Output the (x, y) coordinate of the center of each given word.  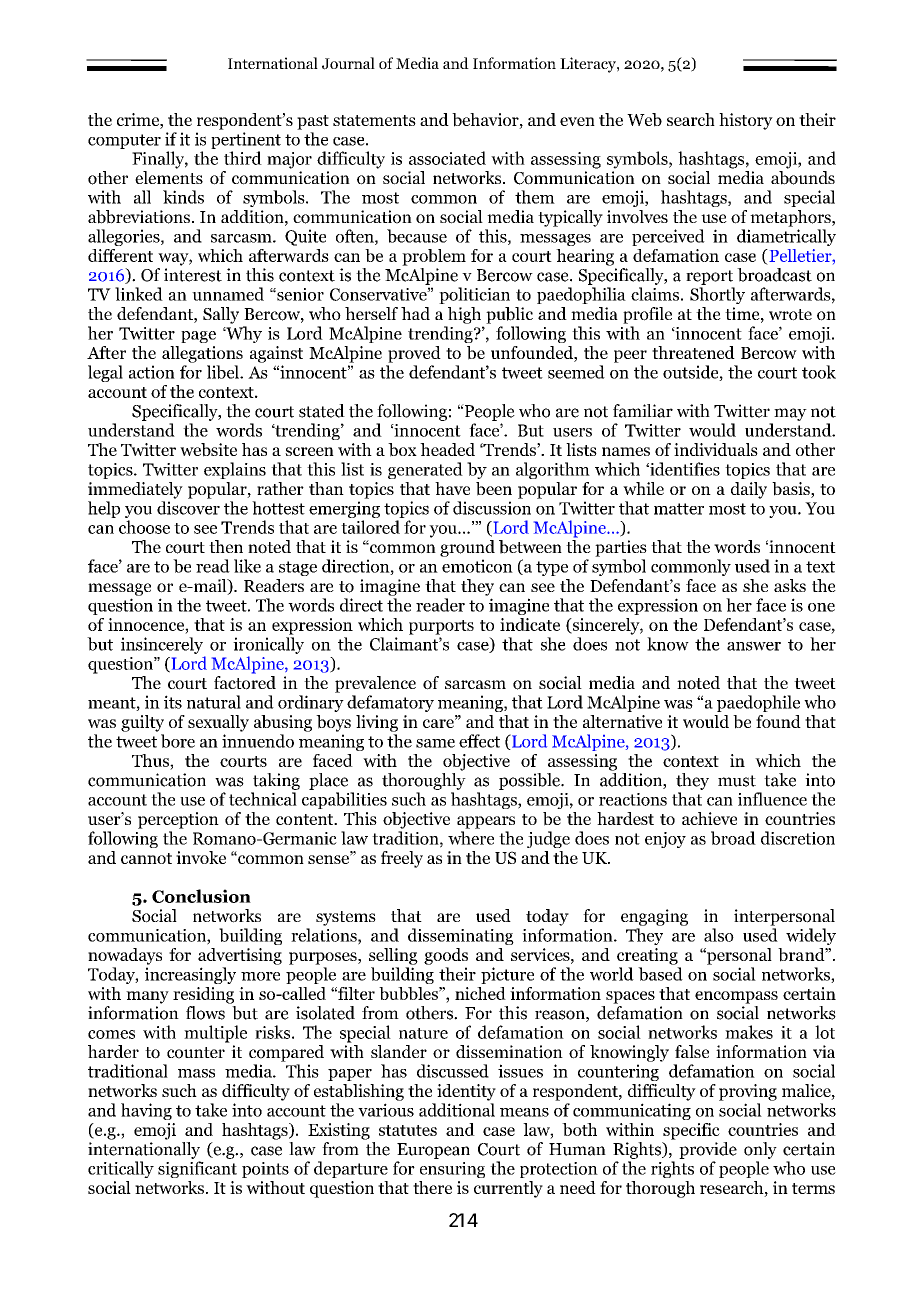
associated (447, 158)
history (746, 121)
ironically (268, 645)
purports (441, 627)
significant (197, 1169)
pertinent (246, 140)
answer (754, 646)
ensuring (452, 1170)
